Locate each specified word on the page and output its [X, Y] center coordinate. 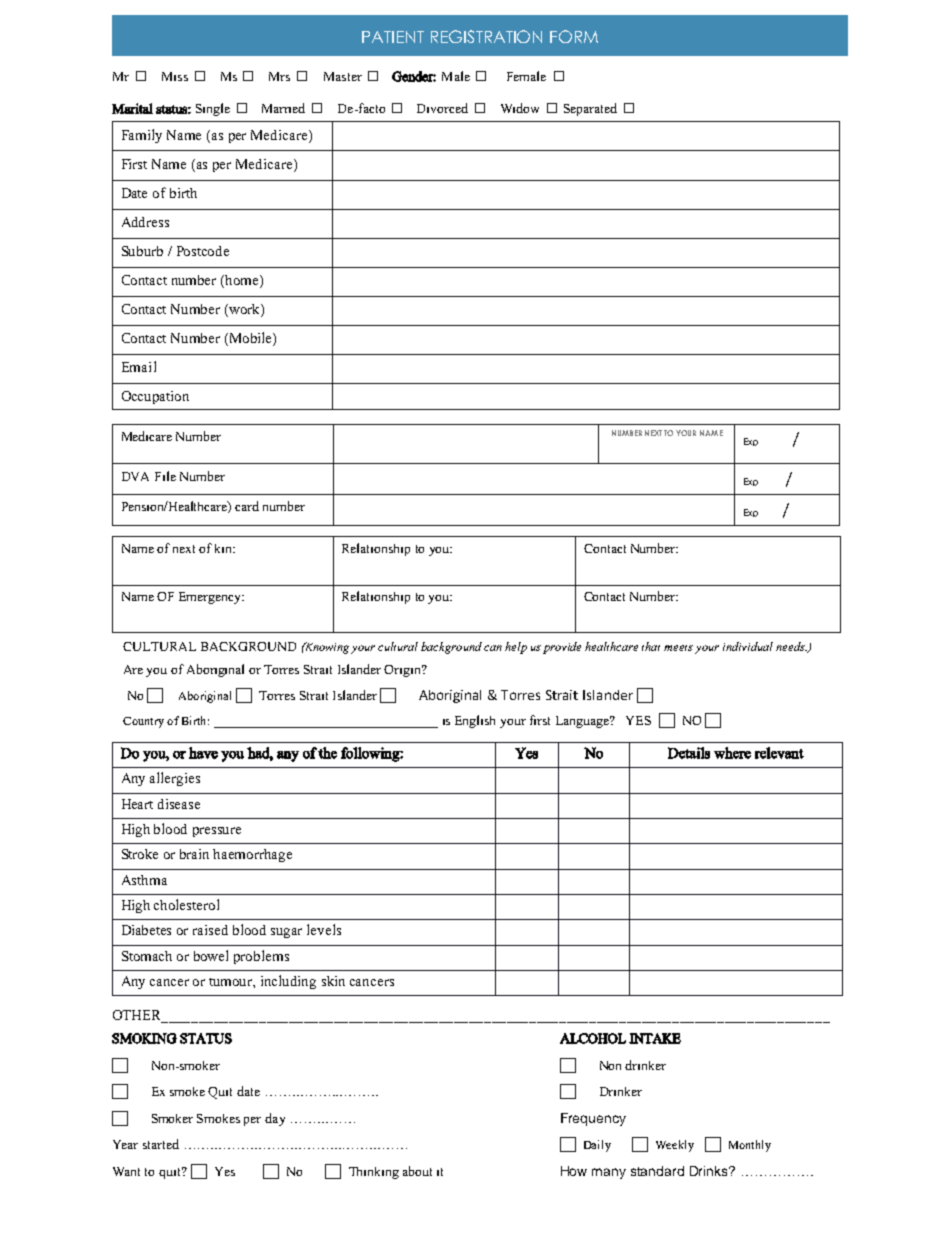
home [242, 281]
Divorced [442, 108]
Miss [175, 76]
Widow [520, 108]
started [161, 1144]
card [247, 506]
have [203, 753]
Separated [590, 109]
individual [748, 646]
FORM [574, 36]
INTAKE [655, 1038]
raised [210, 930]
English [475, 721]
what [491, 820]
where [732, 753]
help [516, 648]
